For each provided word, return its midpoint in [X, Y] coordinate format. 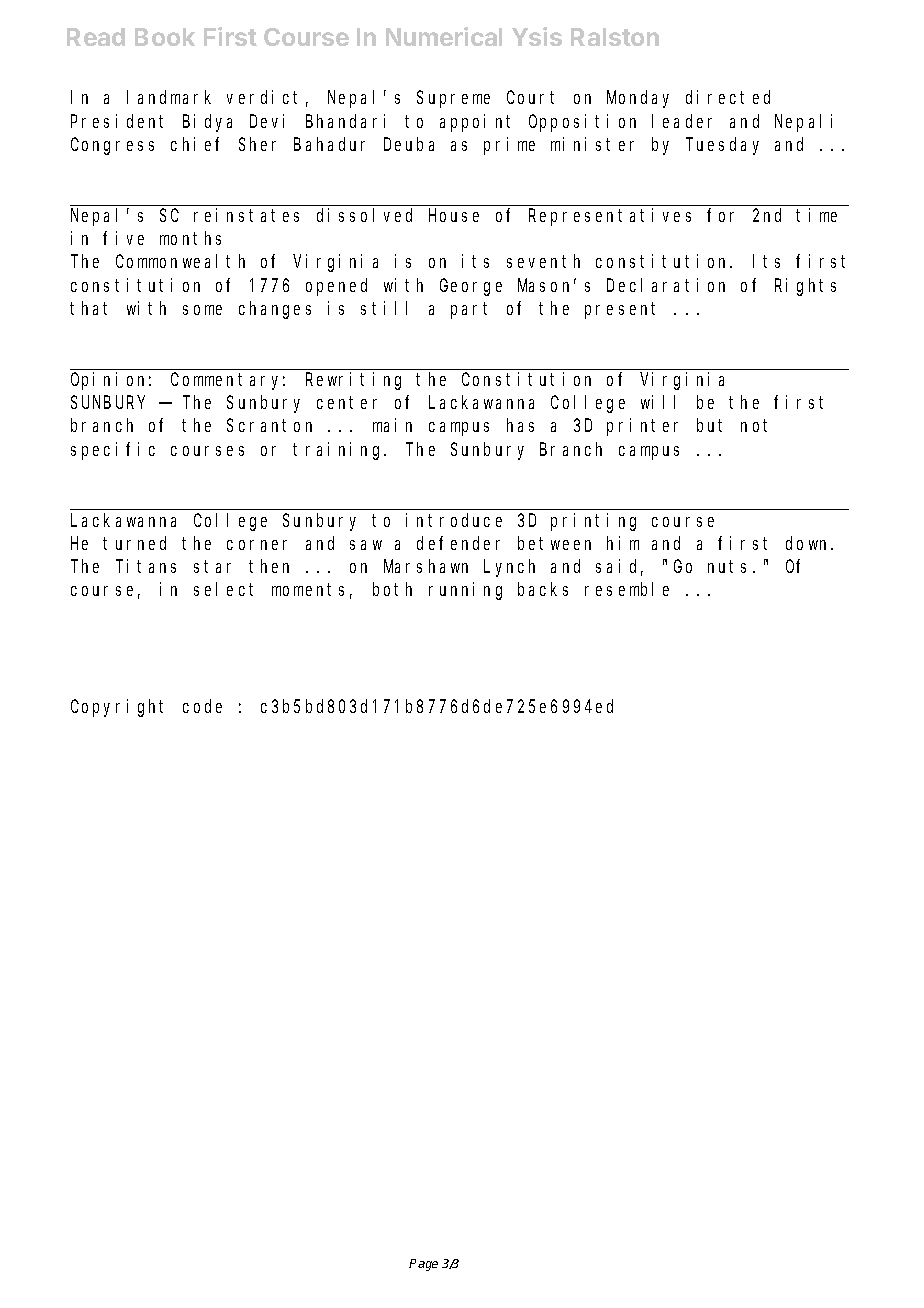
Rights [805, 287]
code [202, 706]
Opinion [111, 381]
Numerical [444, 36]
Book [165, 37]
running [465, 591]
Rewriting [353, 381]
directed [728, 97]
